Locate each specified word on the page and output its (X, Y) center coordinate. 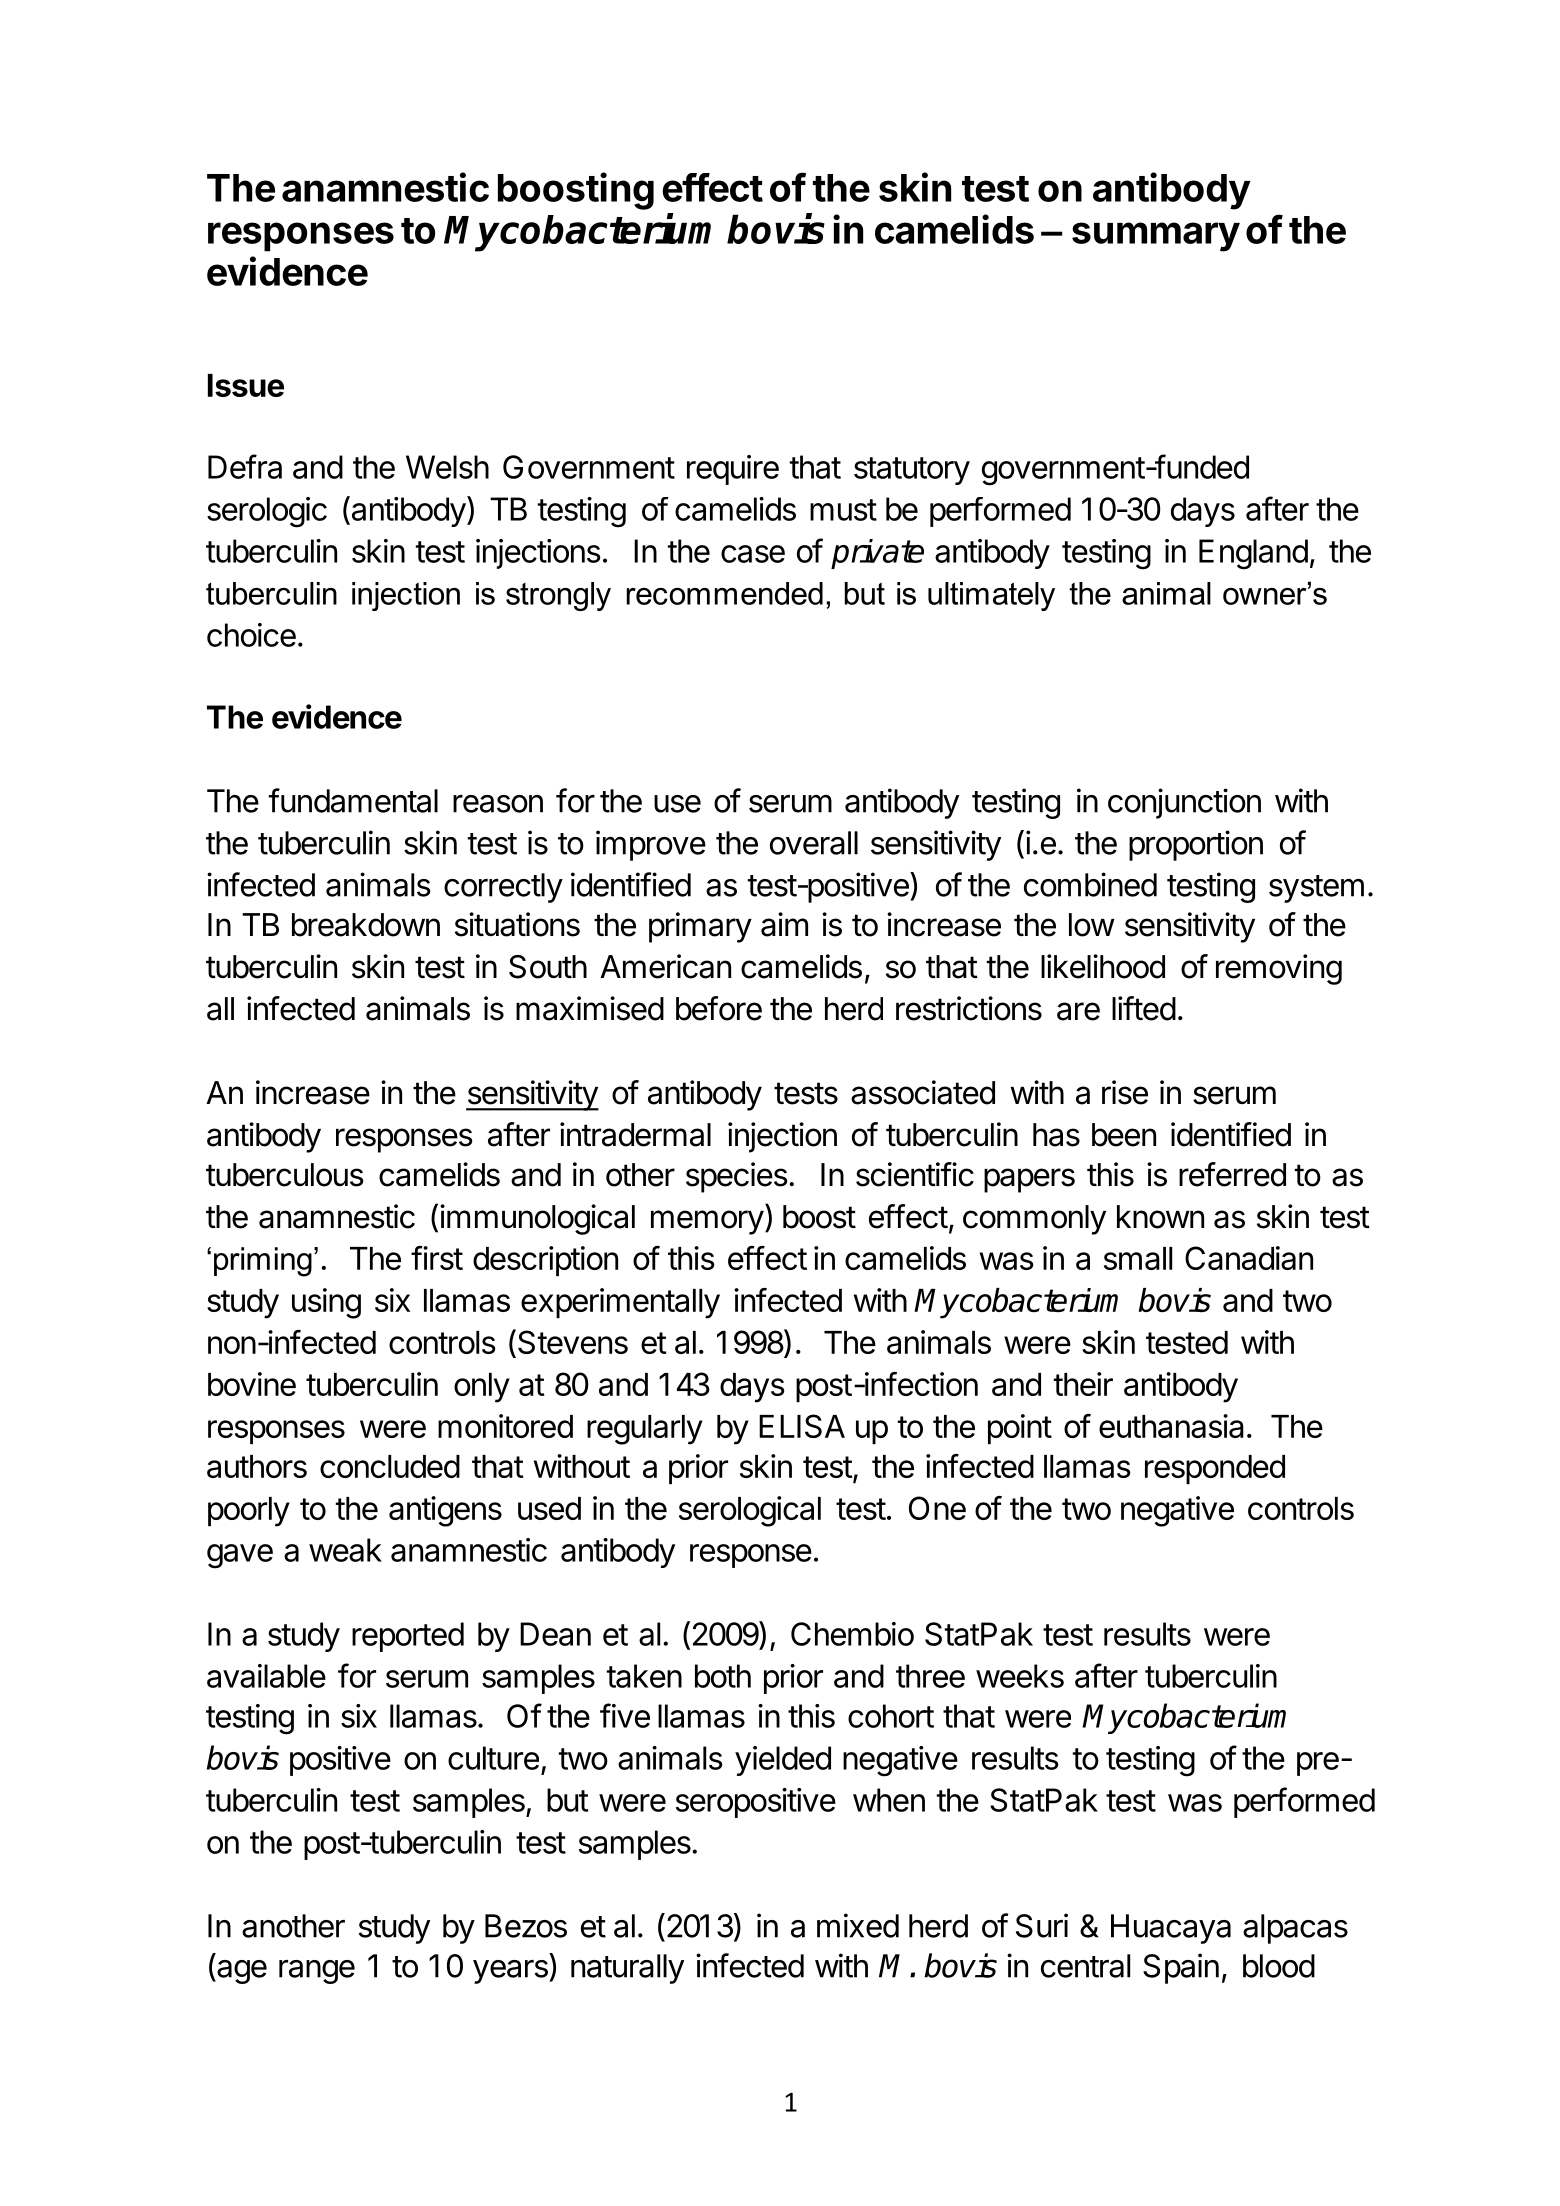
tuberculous (285, 1175)
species (737, 1177)
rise (1125, 1092)
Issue (246, 385)
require (733, 470)
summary (1156, 237)
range (317, 1972)
